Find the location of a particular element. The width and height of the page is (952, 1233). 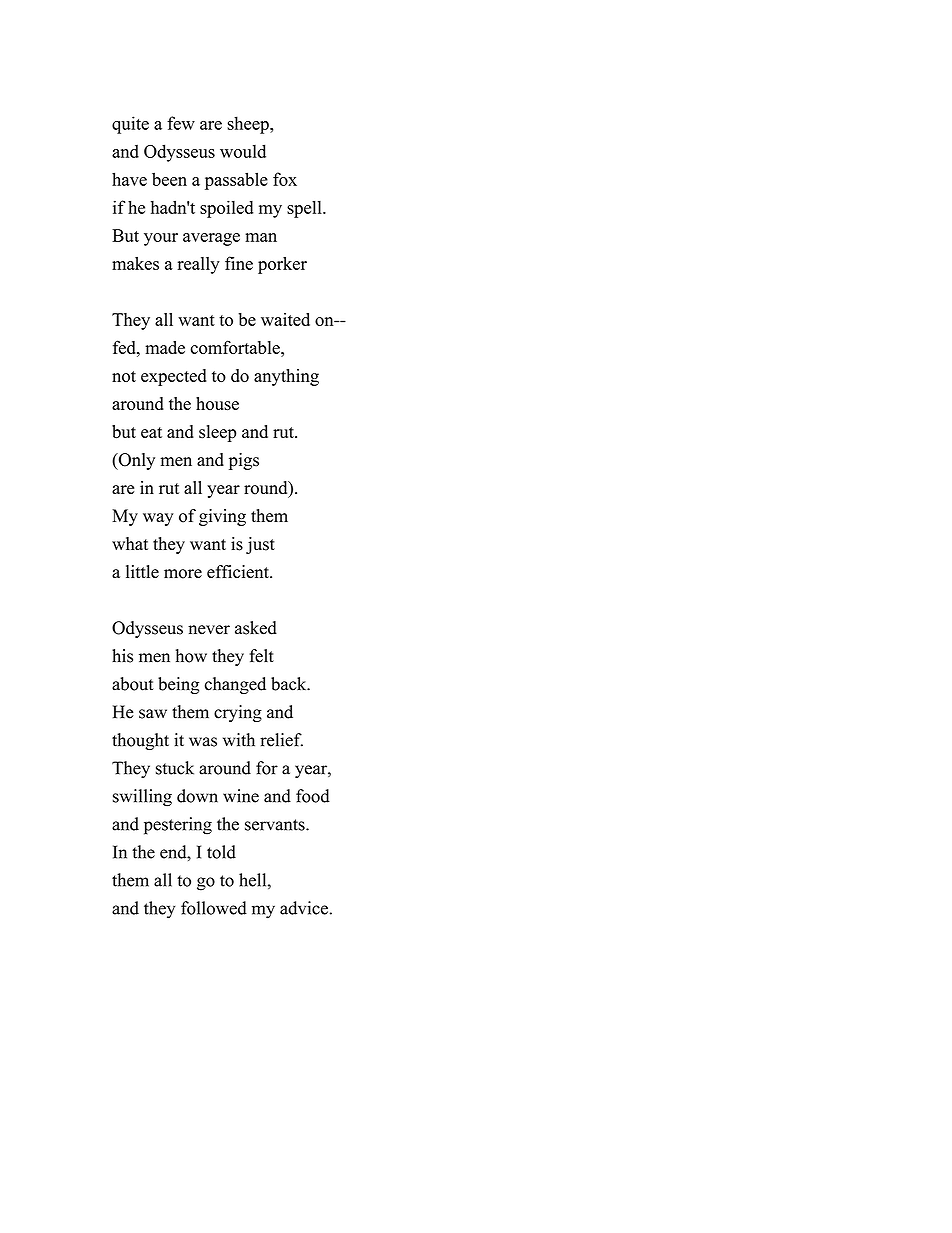

giving is located at coordinates (222, 517).
